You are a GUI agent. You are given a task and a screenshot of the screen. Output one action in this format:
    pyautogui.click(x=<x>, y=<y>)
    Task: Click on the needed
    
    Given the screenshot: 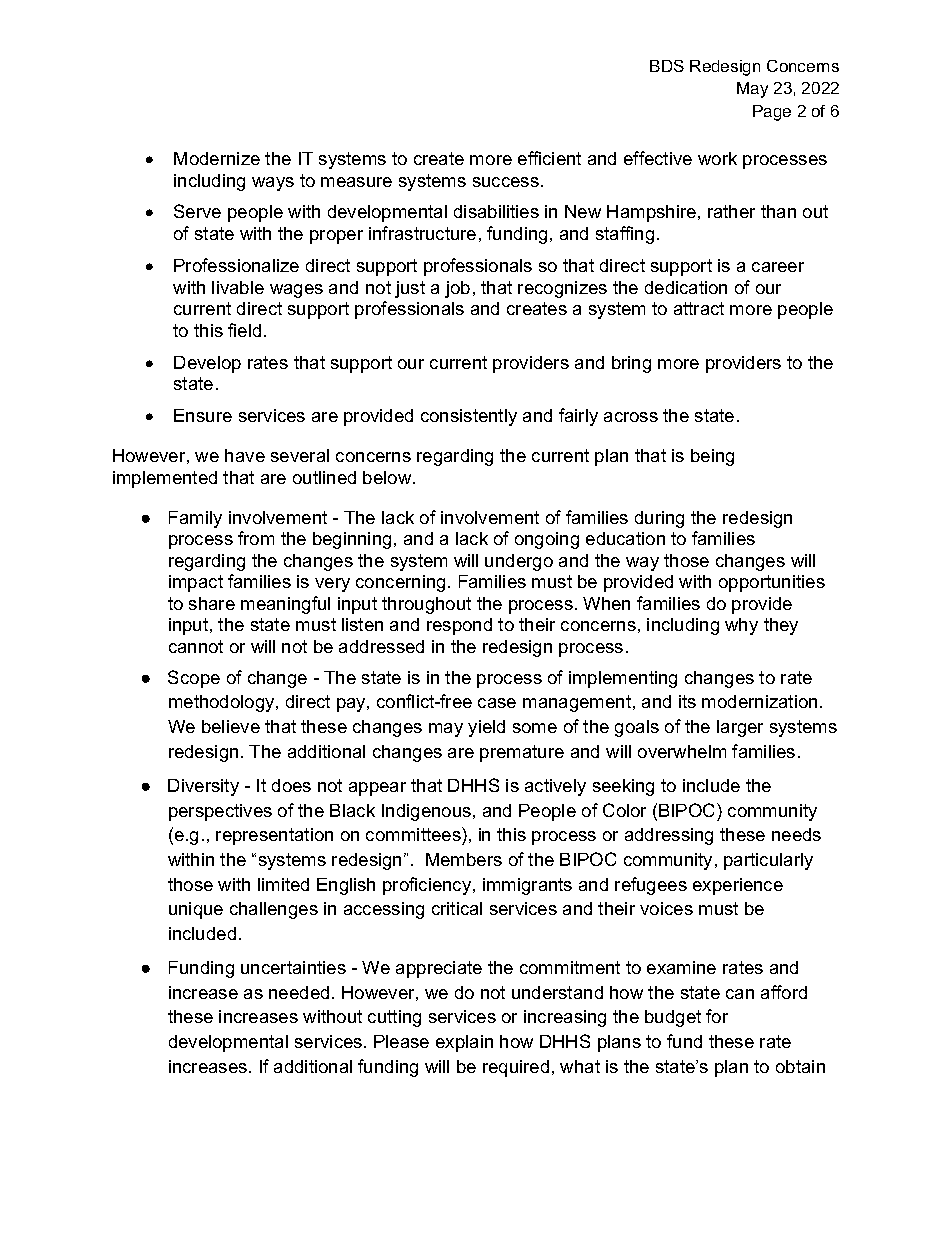 What is the action you would take?
    pyautogui.click(x=299, y=992)
